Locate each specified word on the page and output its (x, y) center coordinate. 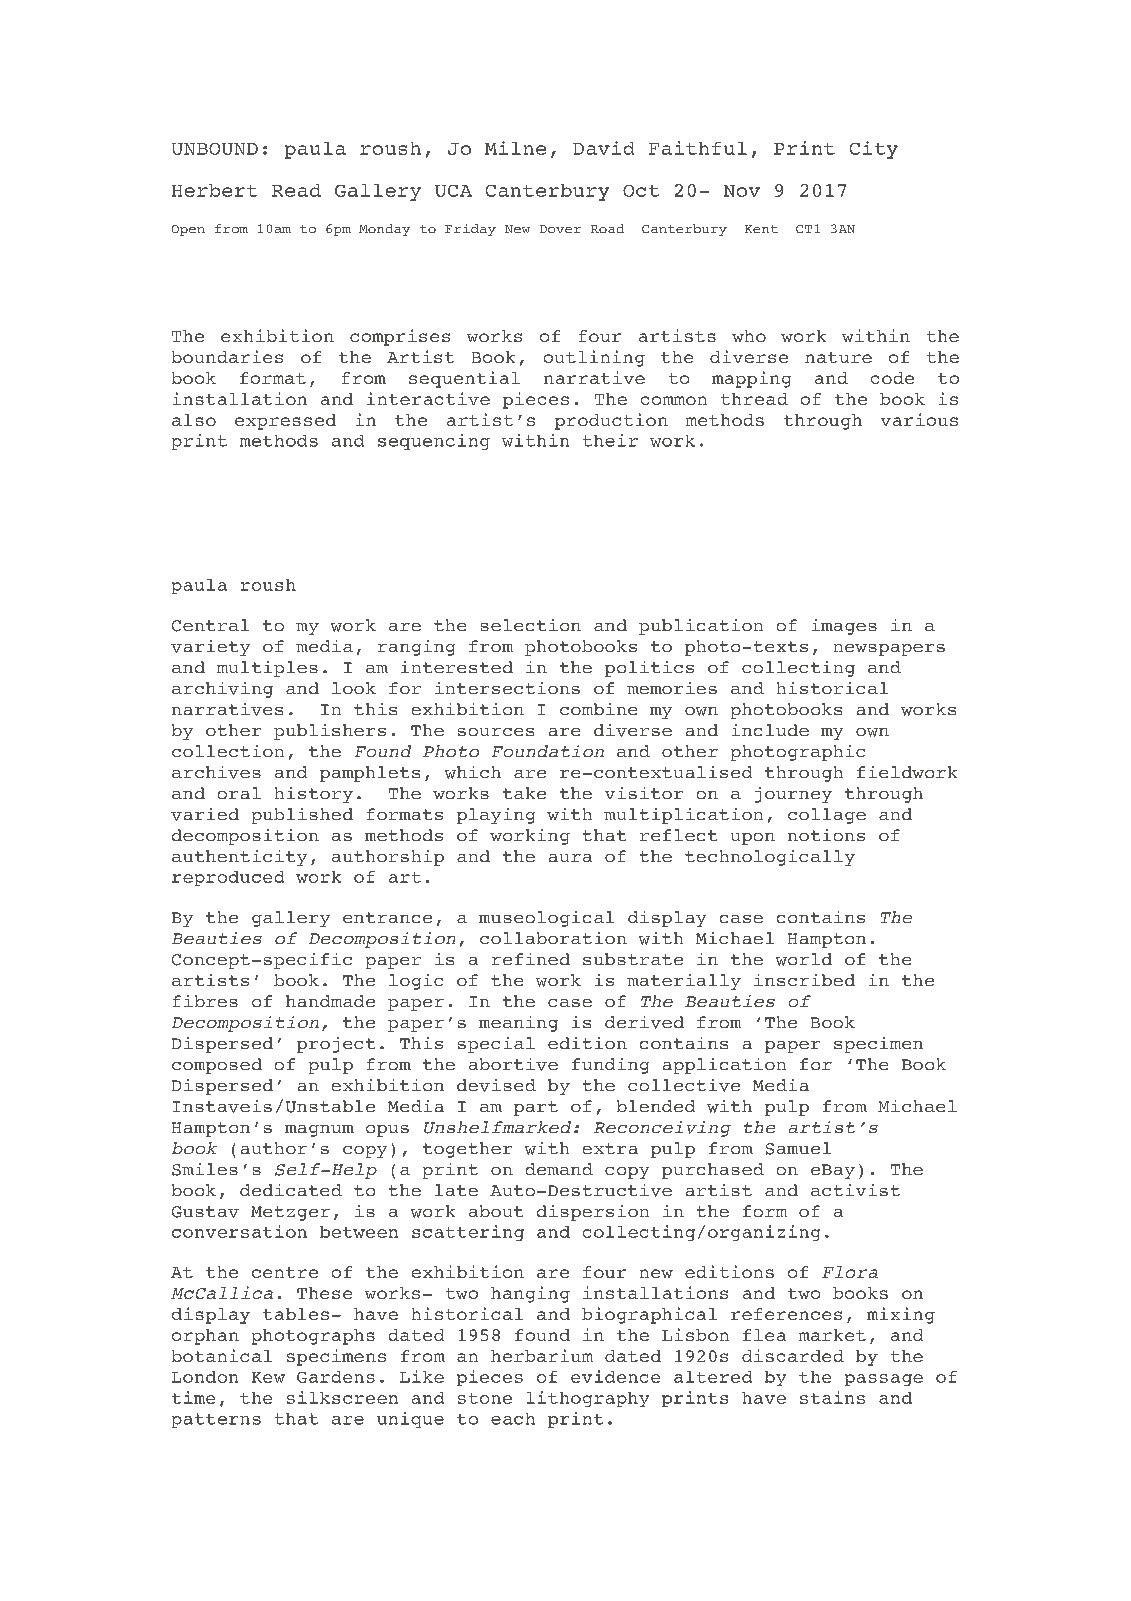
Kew (268, 1377)
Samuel (798, 1148)
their (610, 440)
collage (827, 816)
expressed (285, 422)
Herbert (214, 190)
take (524, 793)
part (536, 1108)
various (919, 419)
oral (239, 793)
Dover (560, 229)
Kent (761, 229)
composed (217, 1066)
